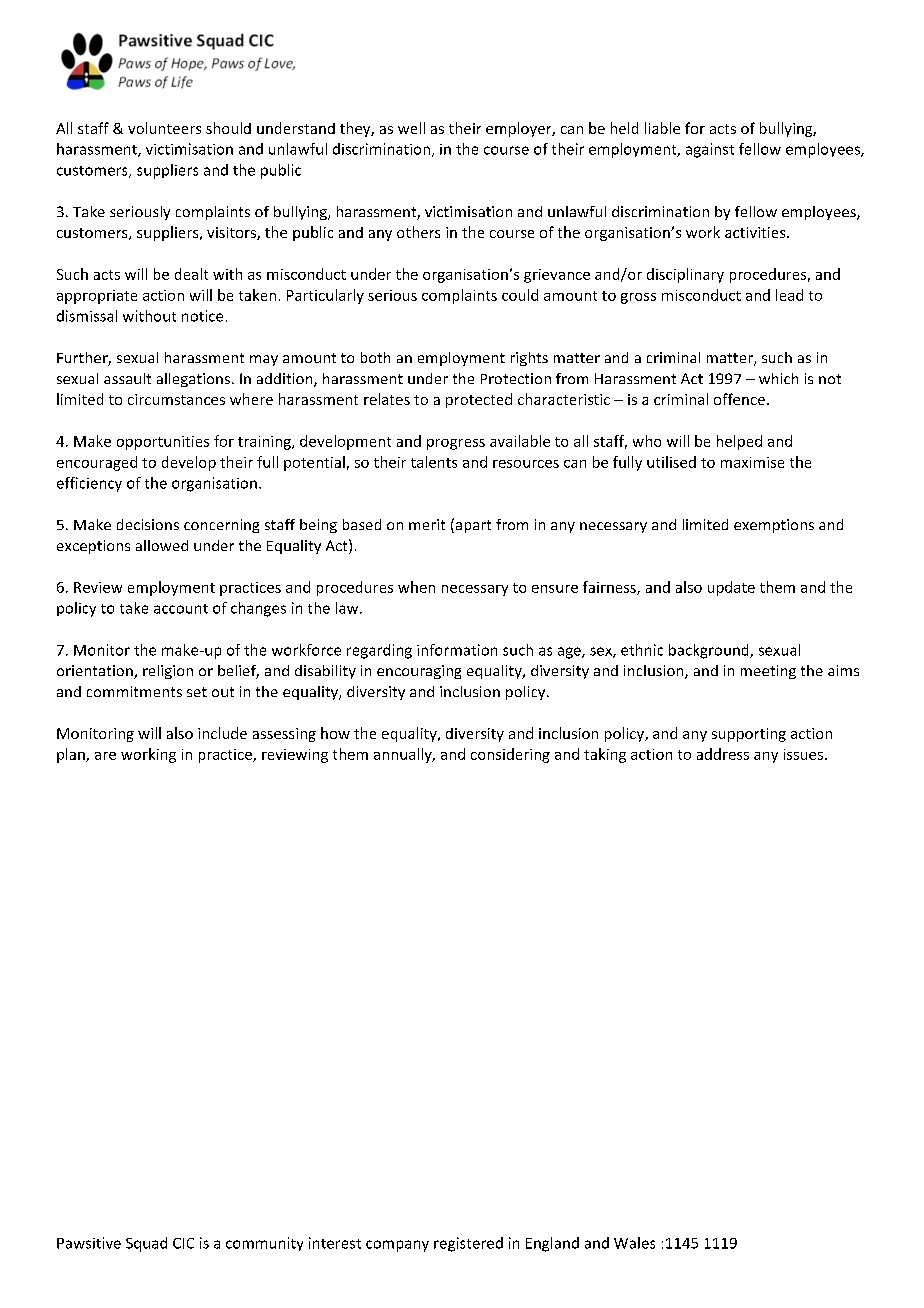 This document has width=924, height=1308. Describe the element at coordinates (710, 150) in the document. I see `against` at that location.
